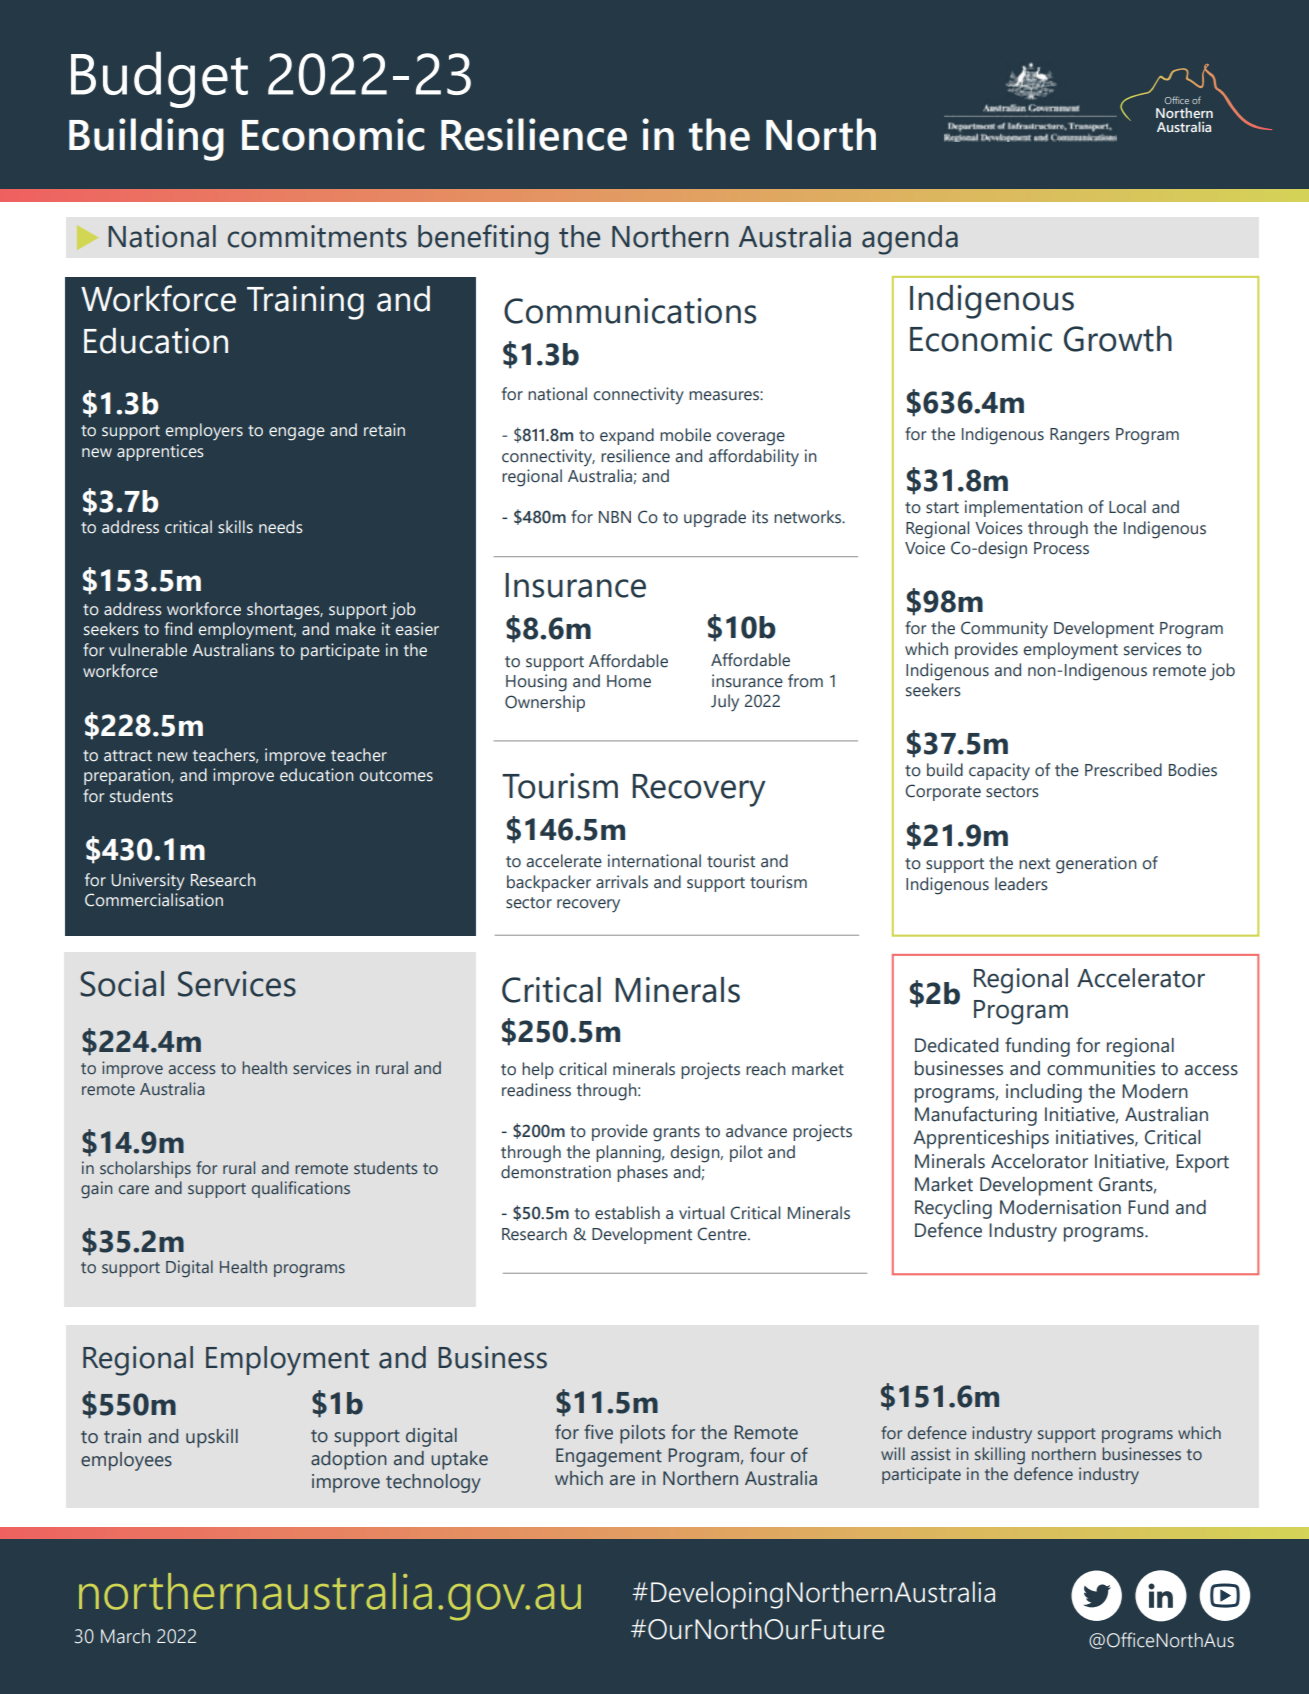 The image size is (1309, 1694). Describe the element at coordinates (483, 239) in the page. I see `benefiting` at that location.
